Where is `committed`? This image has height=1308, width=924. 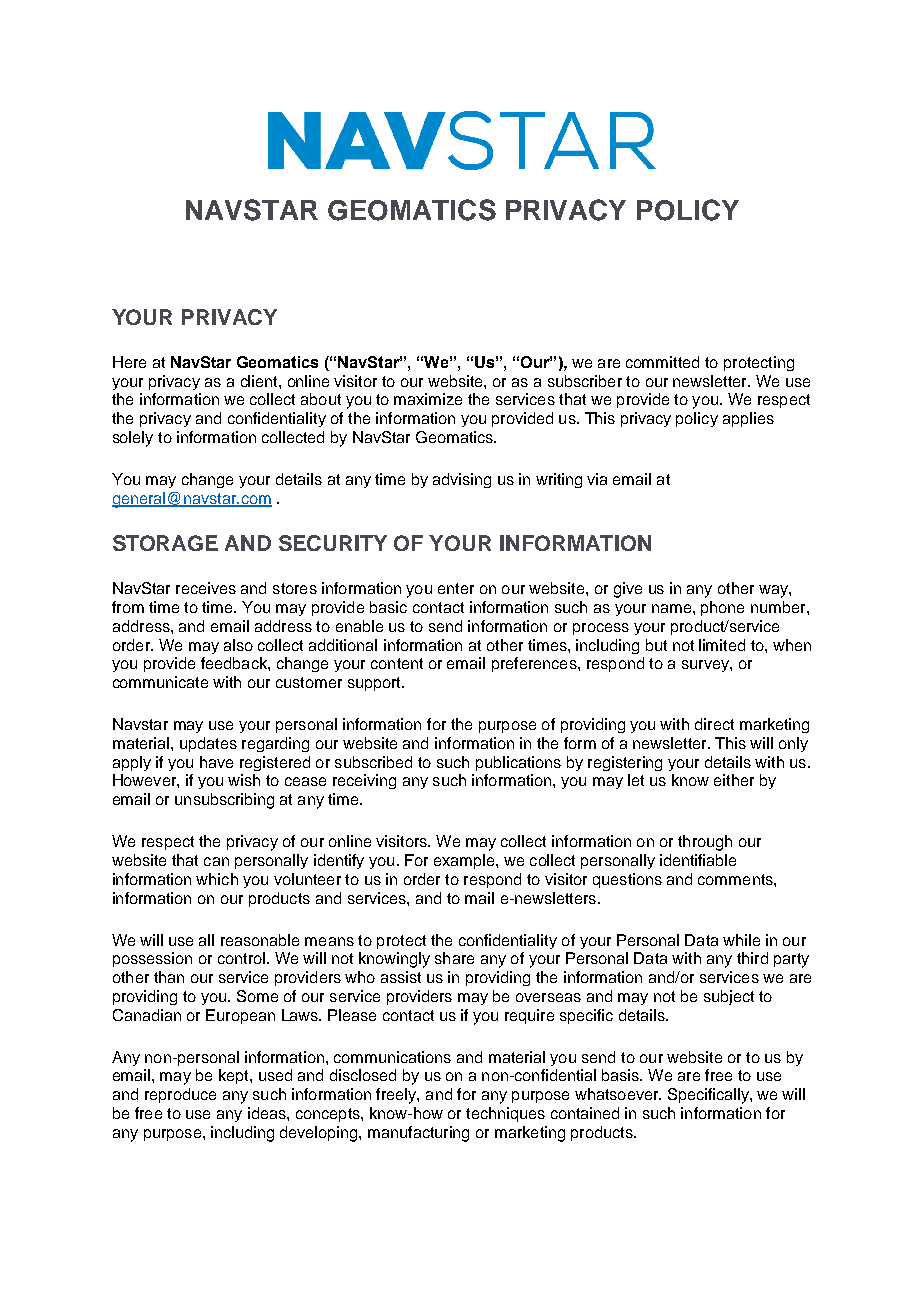 committed is located at coordinates (662, 362).
